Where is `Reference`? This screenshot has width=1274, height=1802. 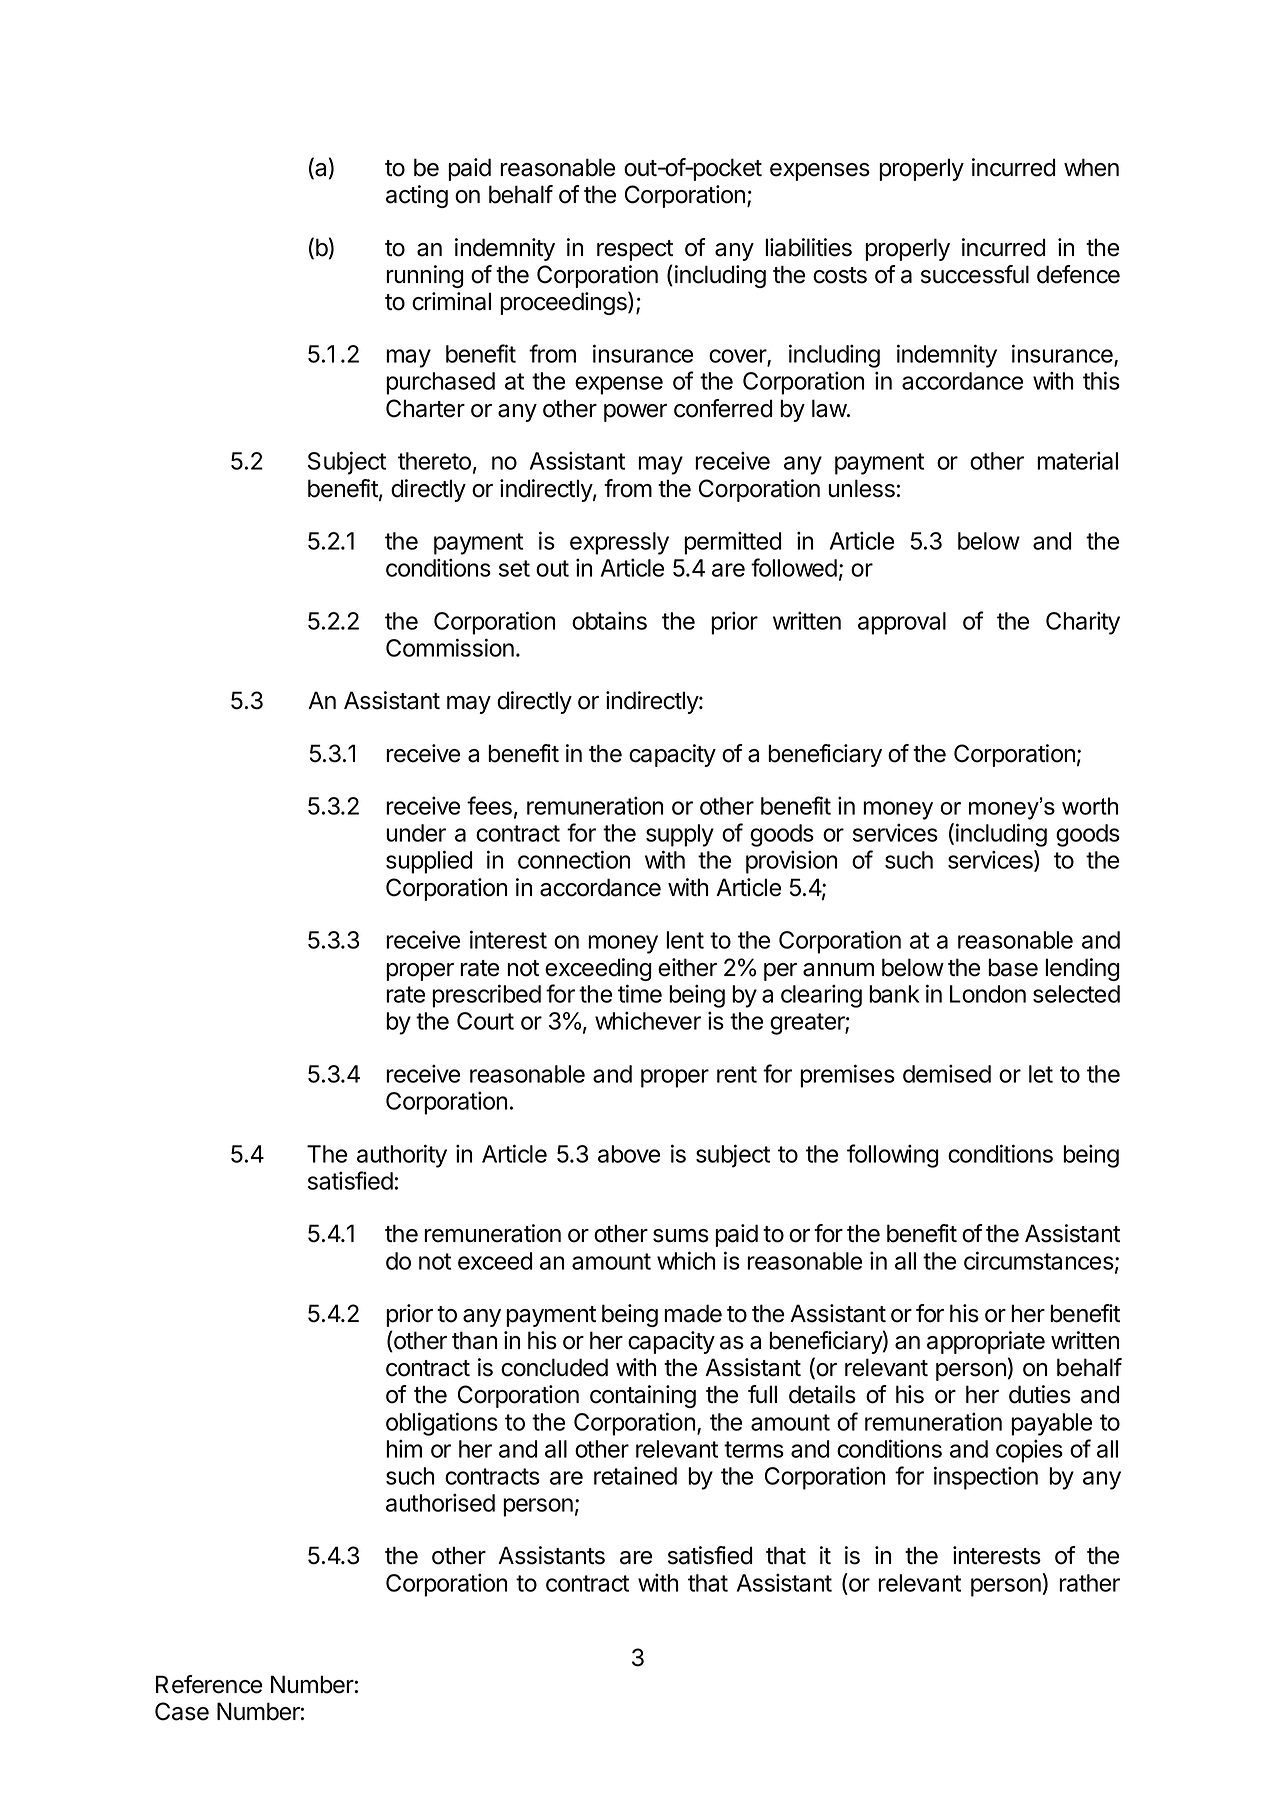 Reference is located at coordinates (209, 1684).
